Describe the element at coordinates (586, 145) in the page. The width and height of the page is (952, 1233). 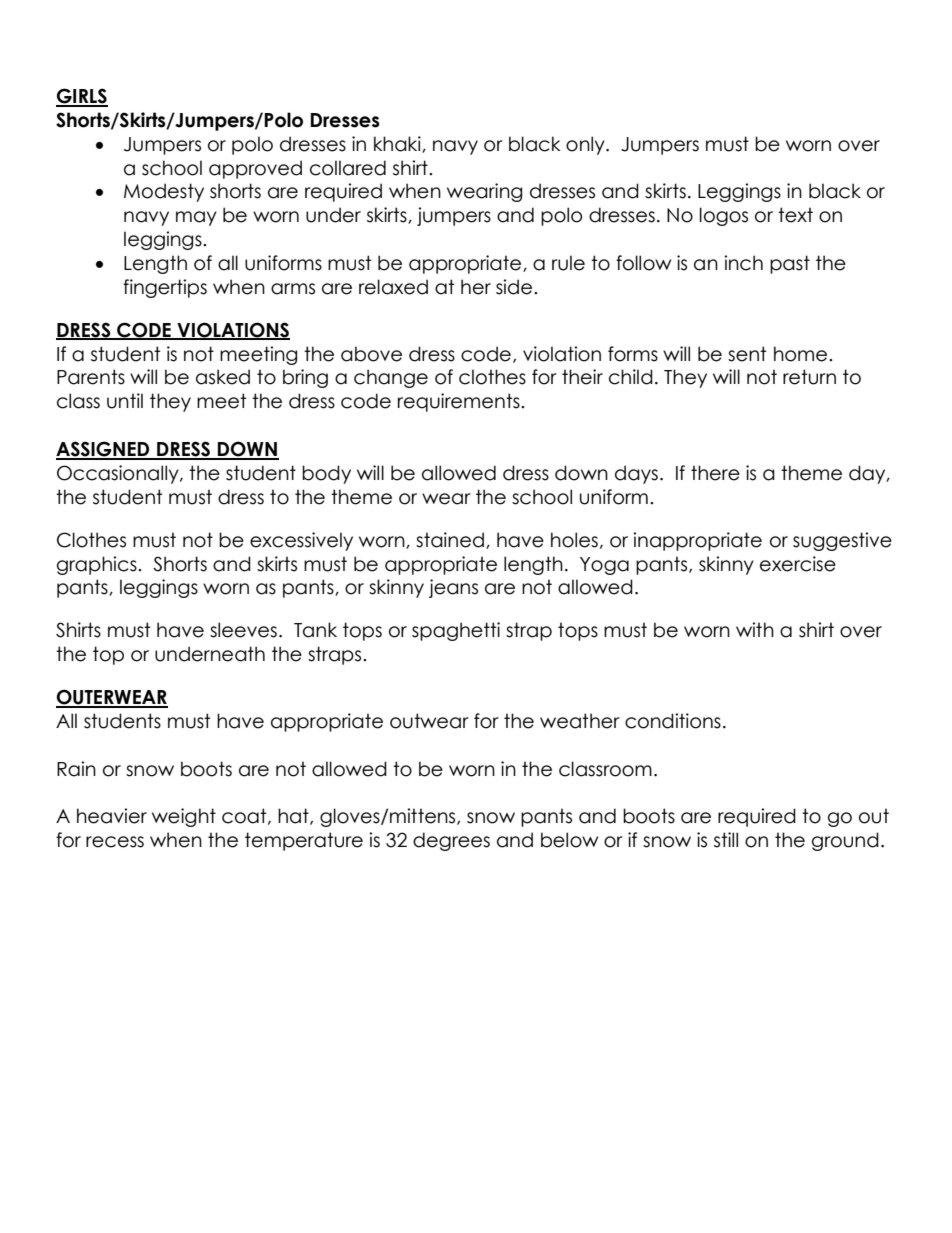
I see `only` at that location.
